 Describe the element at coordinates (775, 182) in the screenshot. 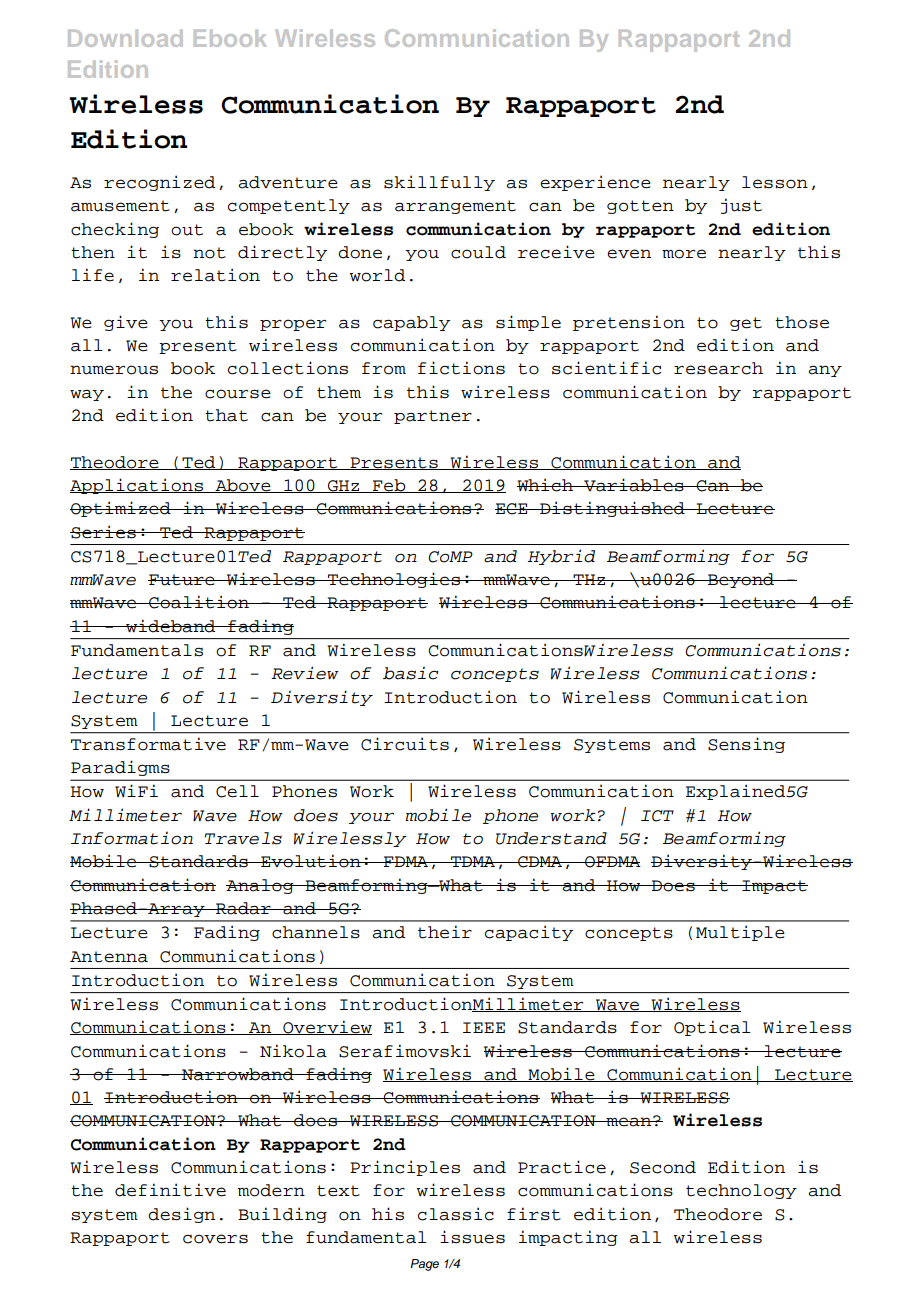

I see `lesson` at that location.
